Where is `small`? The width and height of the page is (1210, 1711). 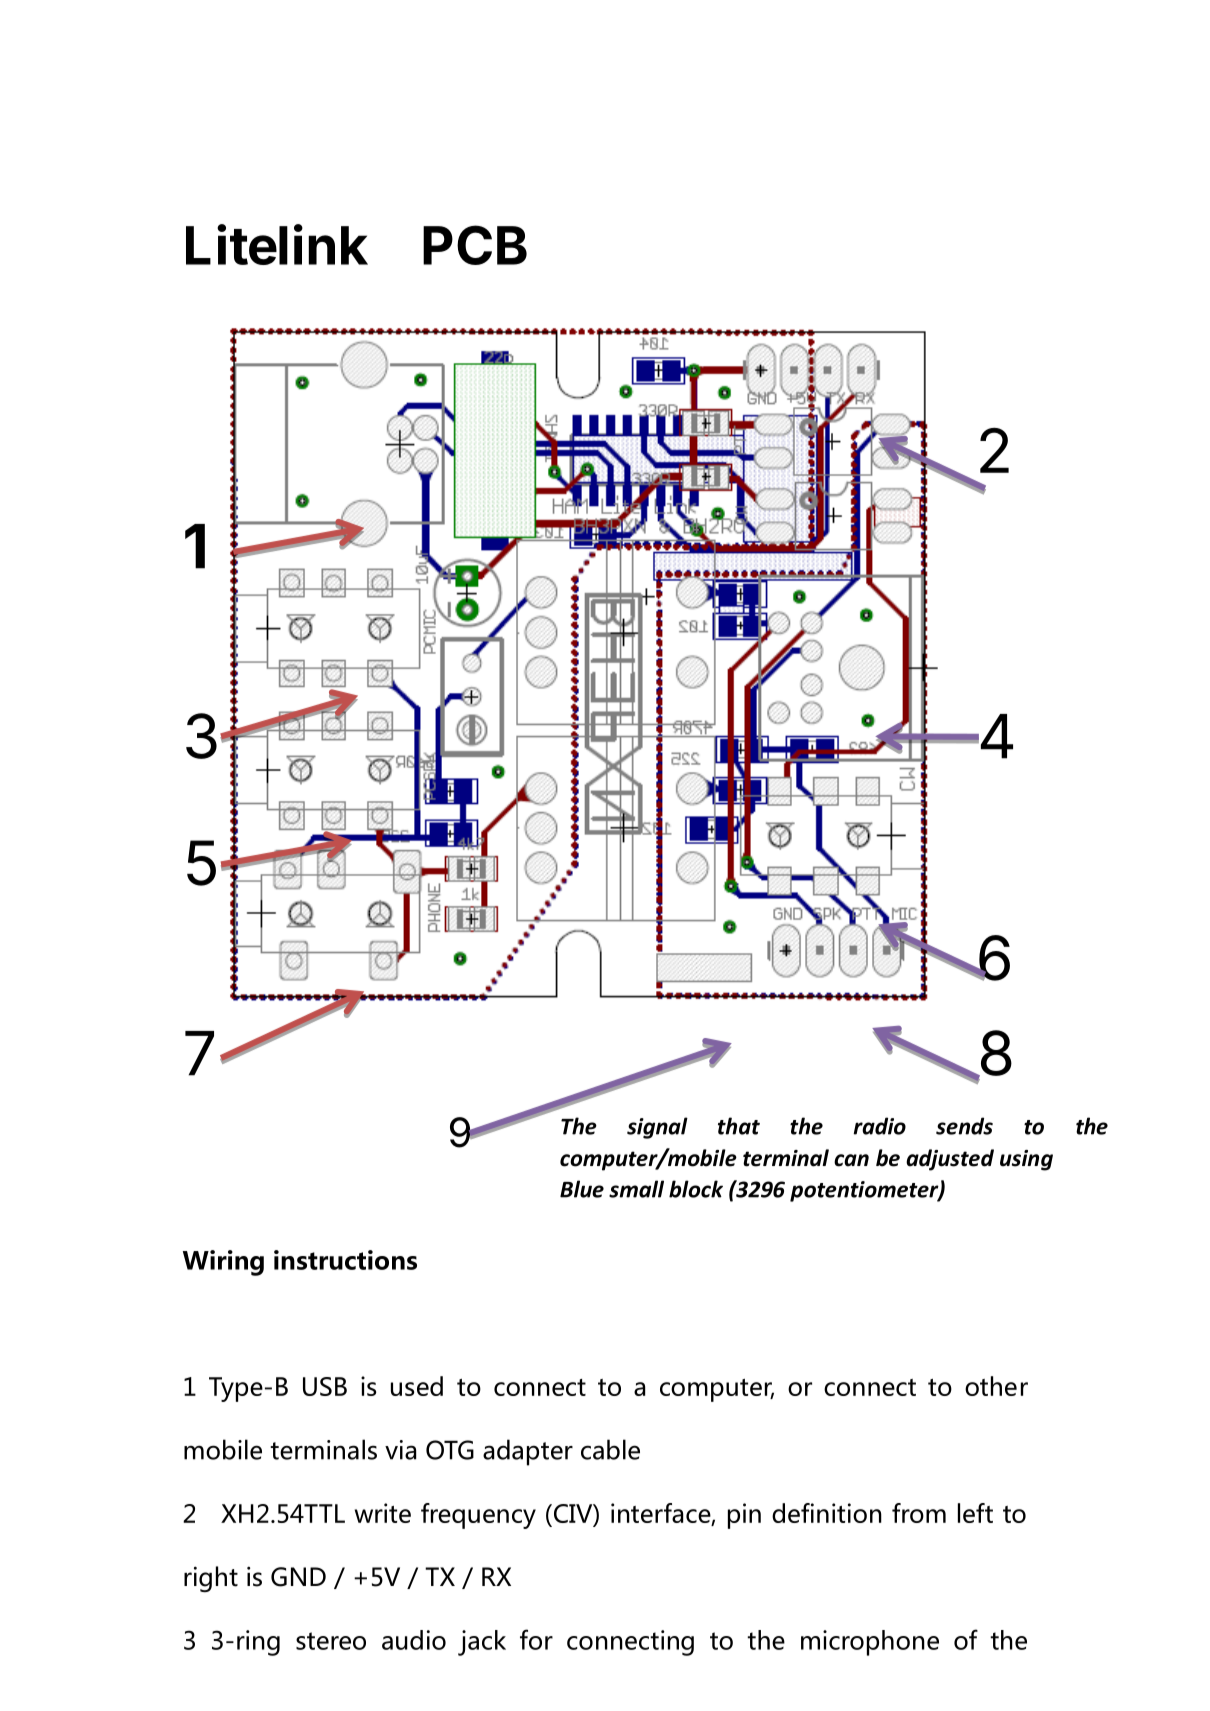
small is located at coordinates (636, 1189).
